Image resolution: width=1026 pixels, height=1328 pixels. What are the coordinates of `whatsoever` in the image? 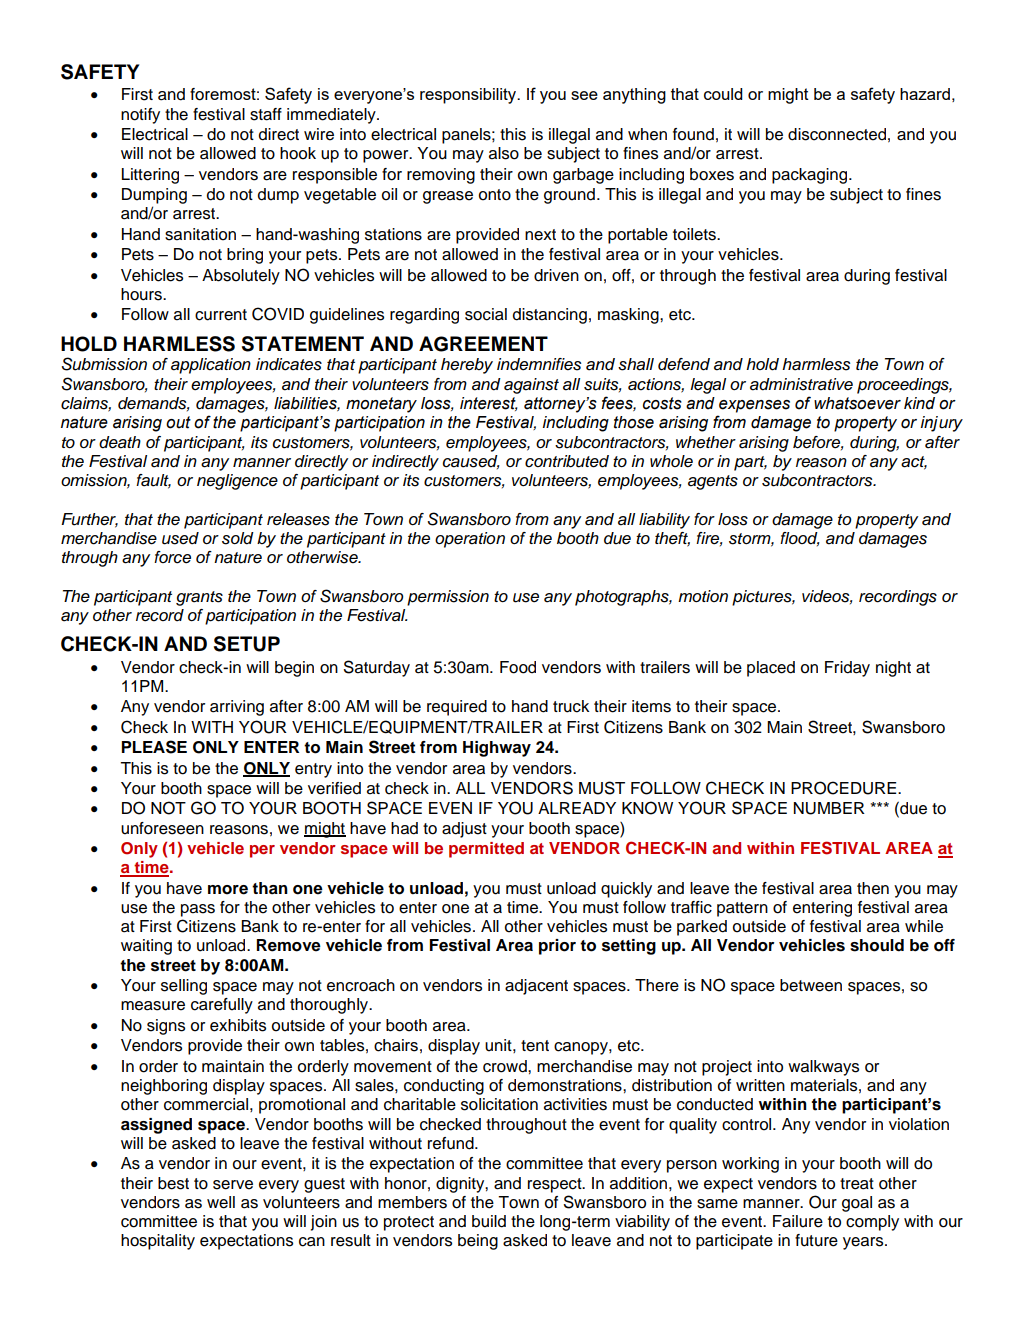 It's located at (857, 403).
